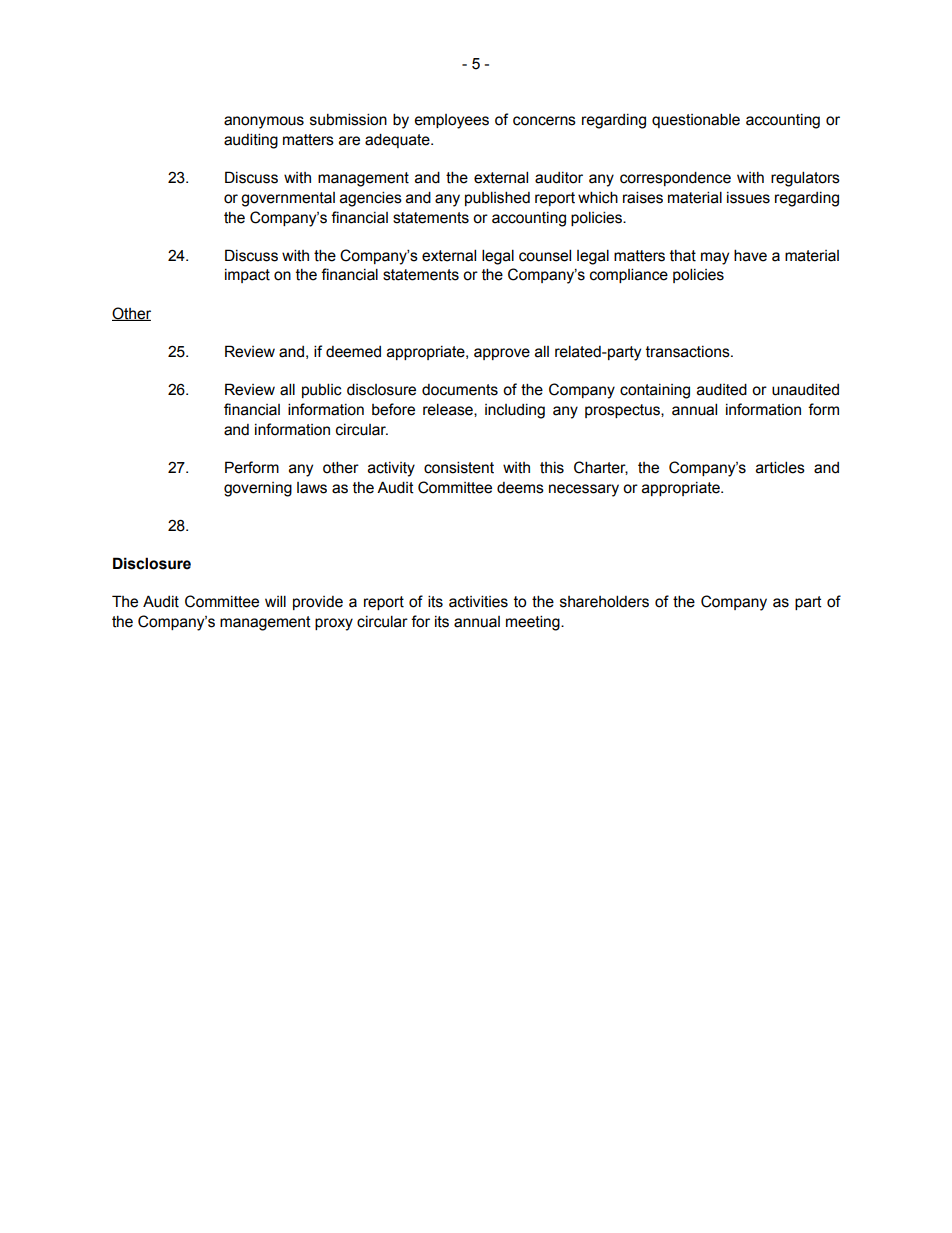 The width and height of the screenshot is (952, 1233). What do you see at coordinates (544, 121) in the screenshot?
I see `concerns` at bounding box center [544, 121].
